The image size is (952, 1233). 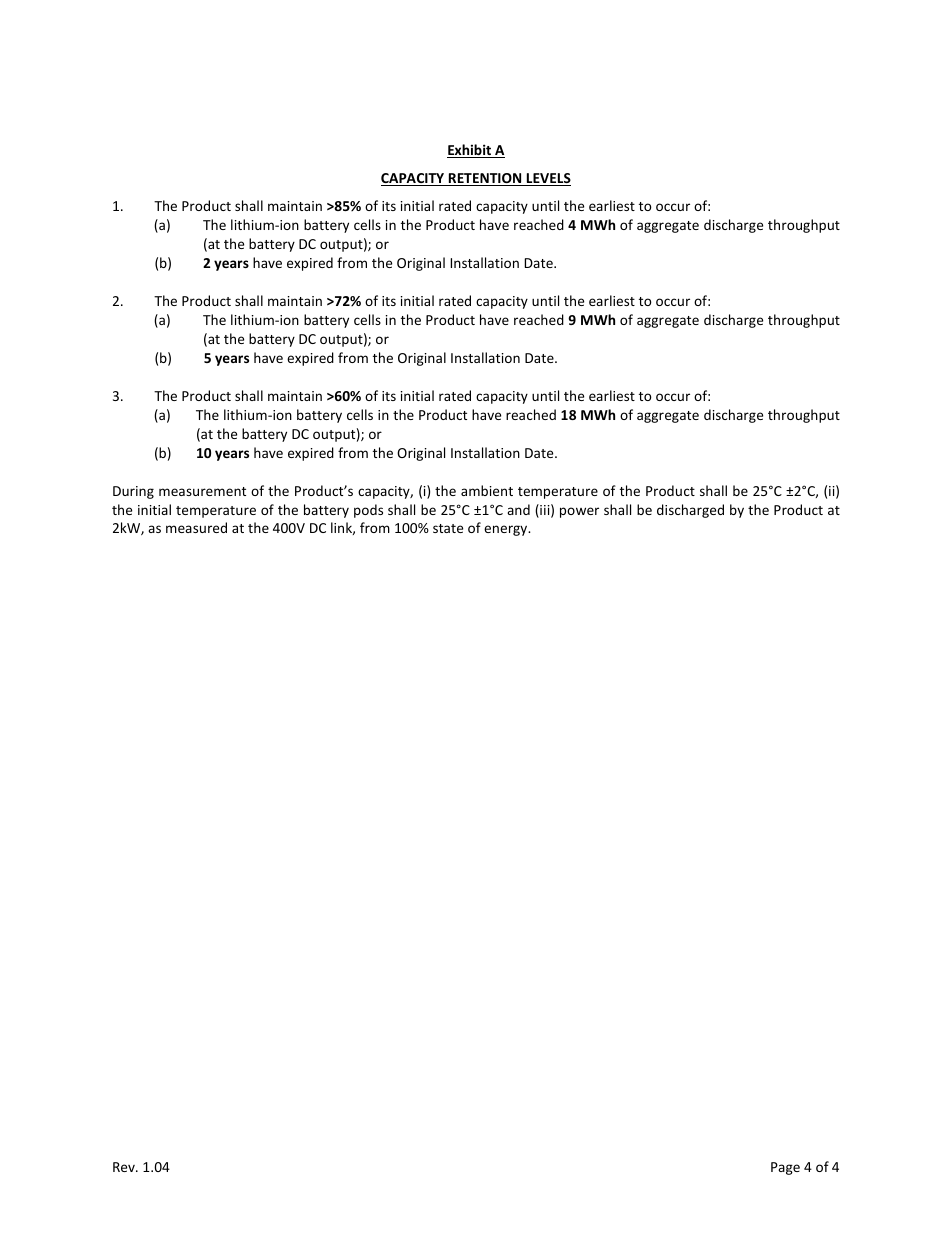 What do you see at coordinates (547, 179) in the image?
I see `LEVELS` at bounding box center [547, 179].
